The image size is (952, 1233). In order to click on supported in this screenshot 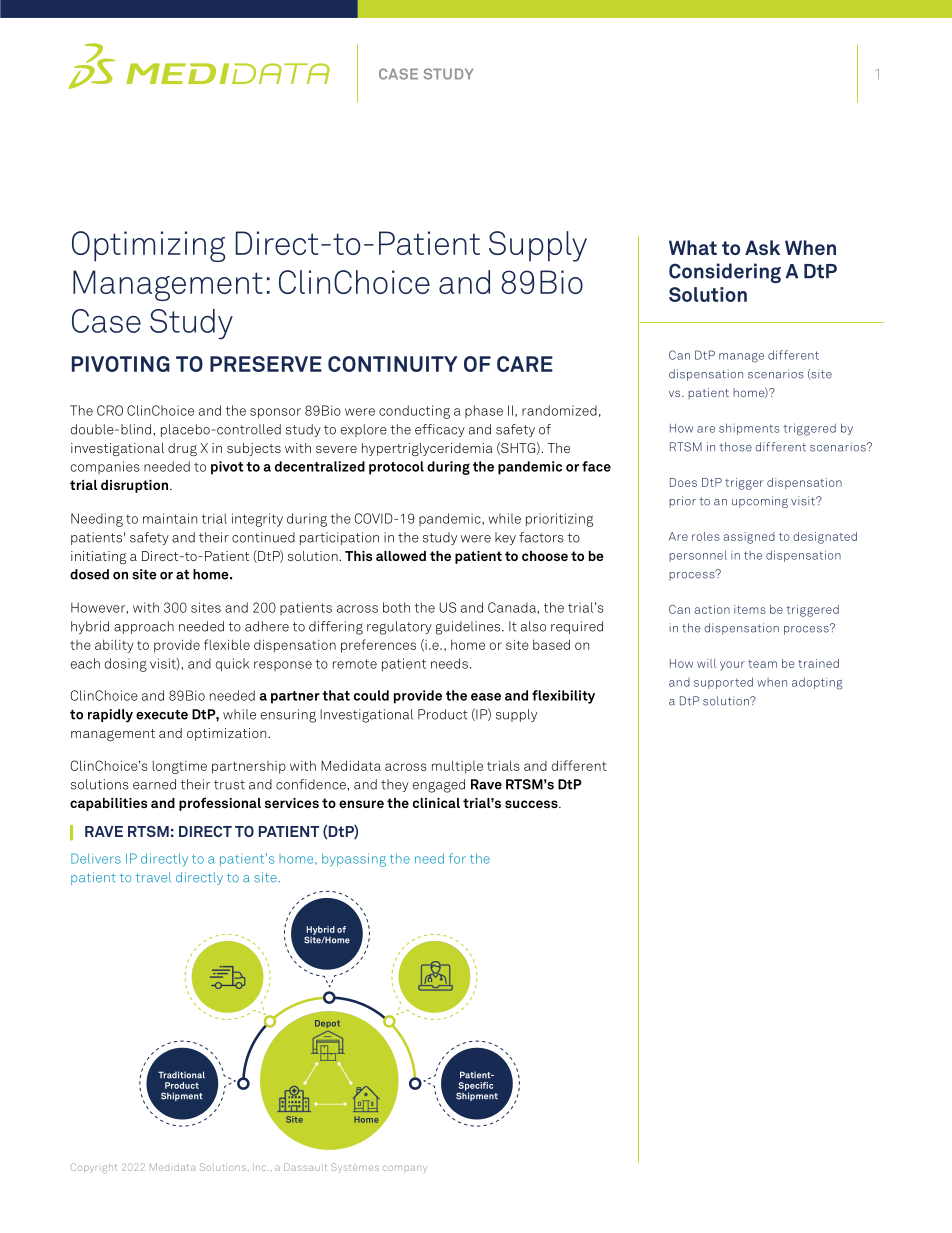, I will do `click(723, 683)`.
